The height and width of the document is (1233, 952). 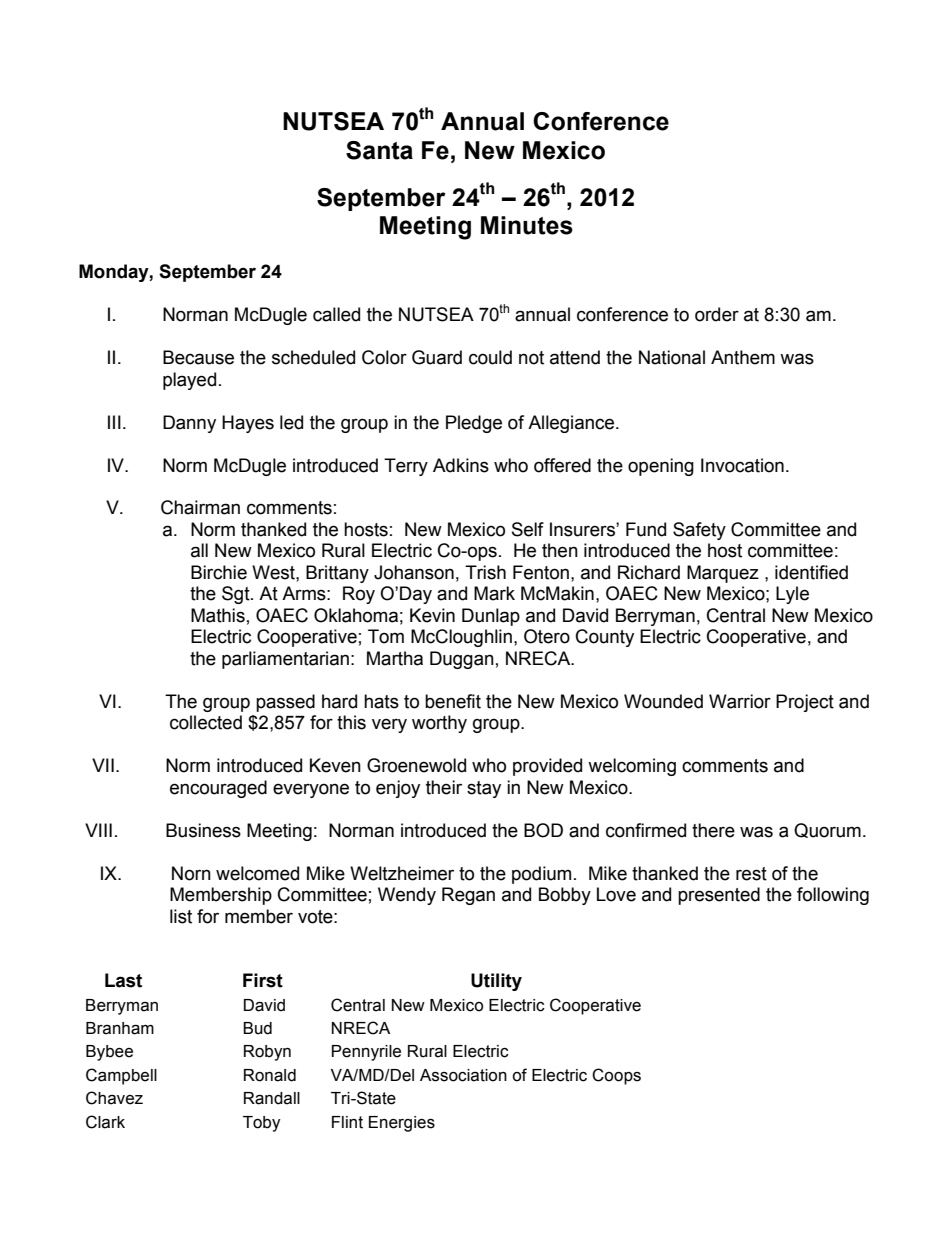 I want to click on Duggan, so click(x=462, y=660).
